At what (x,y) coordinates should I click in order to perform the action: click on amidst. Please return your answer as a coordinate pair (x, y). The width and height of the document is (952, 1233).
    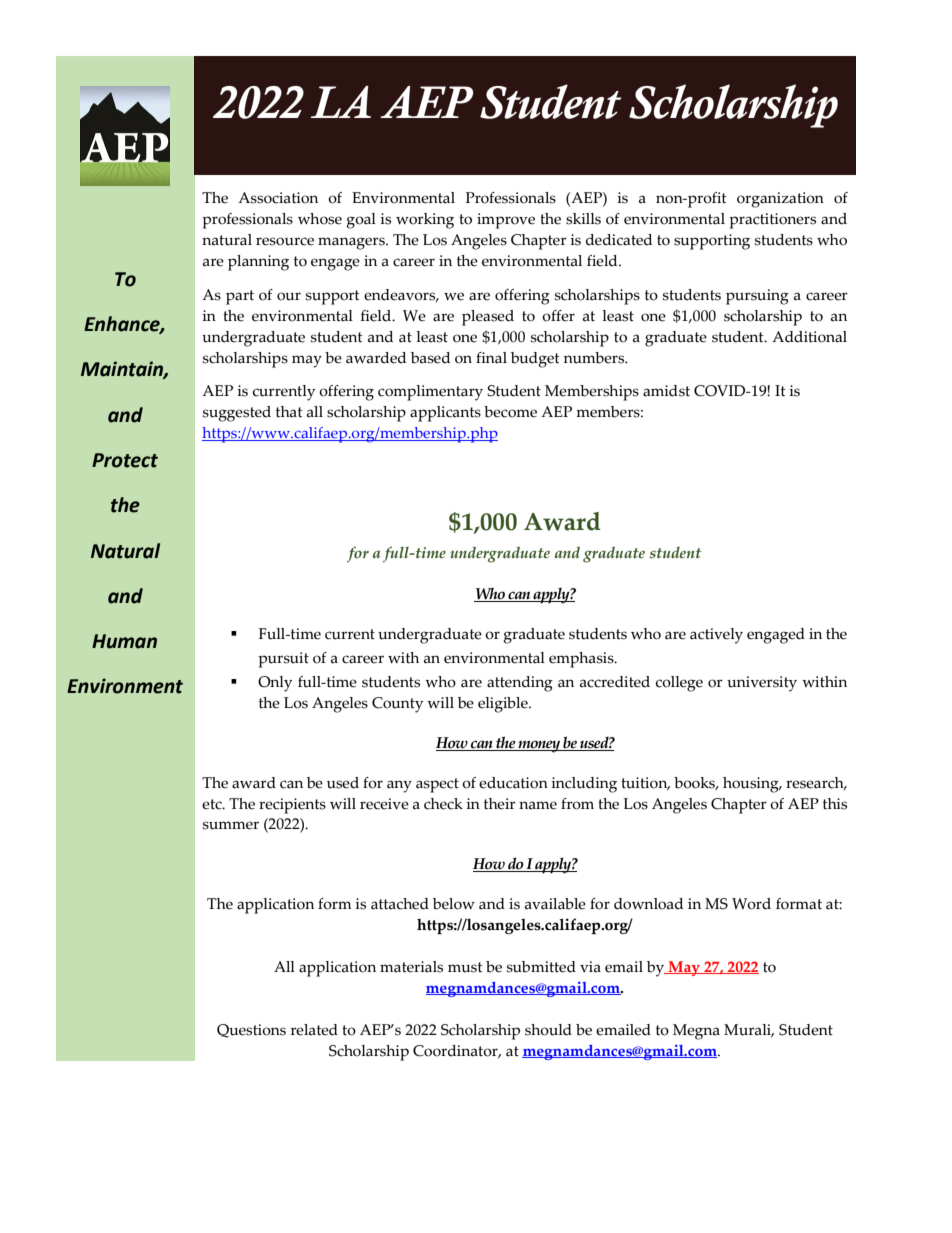
    Looking at the image, I should click on (666, 391).
